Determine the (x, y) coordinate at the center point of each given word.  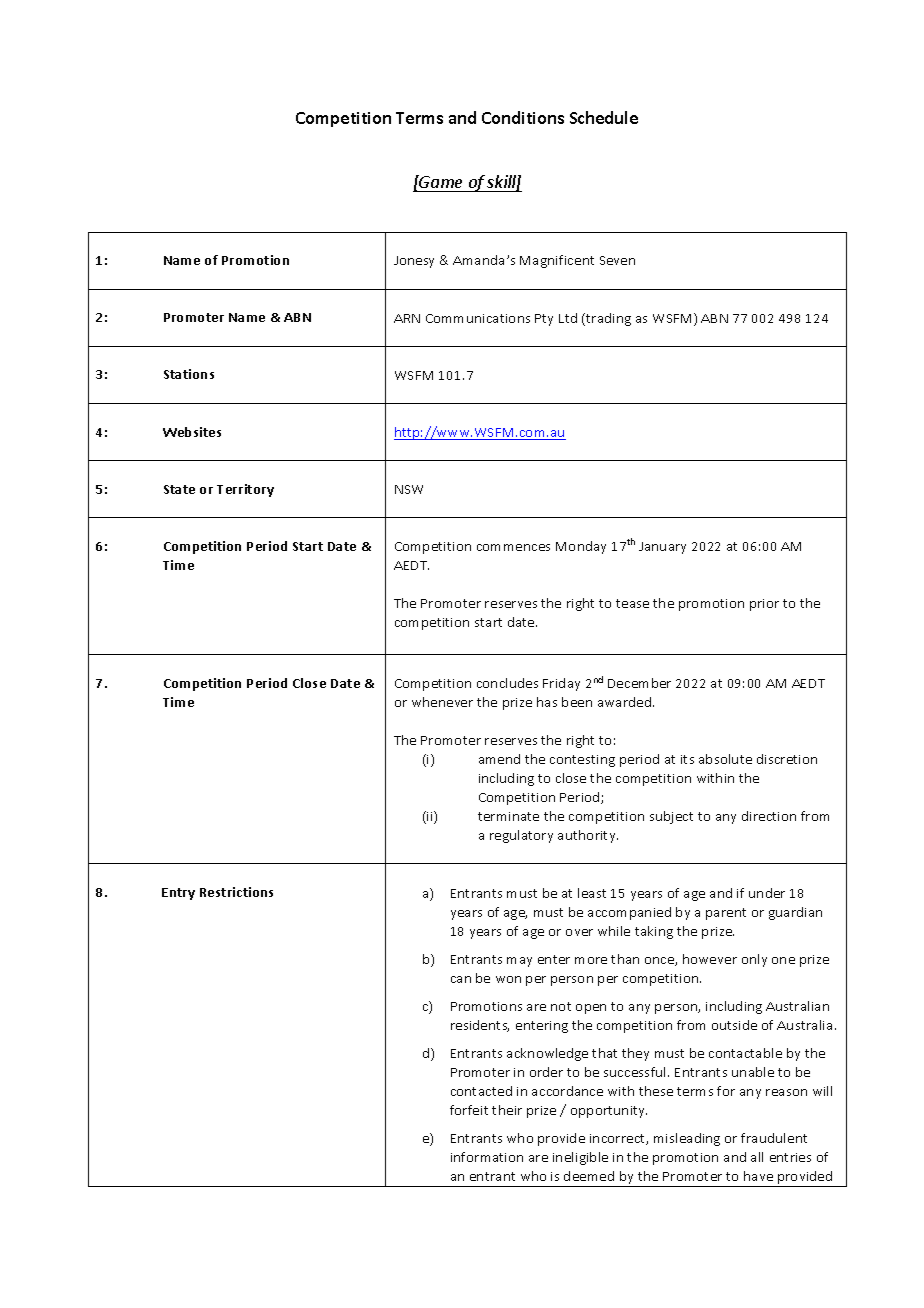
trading (607, 319)
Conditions (523, 117)
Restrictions (236, 892)
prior (764, 605)
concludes (507, 683)
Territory (245, 490)
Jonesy (414, 262)
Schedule (604, 117)
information (487, 1157)
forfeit (469, 1110)
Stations (189, 374)
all (757, 1157)
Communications (478, 318)
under (767, 893)
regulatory (521, 836)
